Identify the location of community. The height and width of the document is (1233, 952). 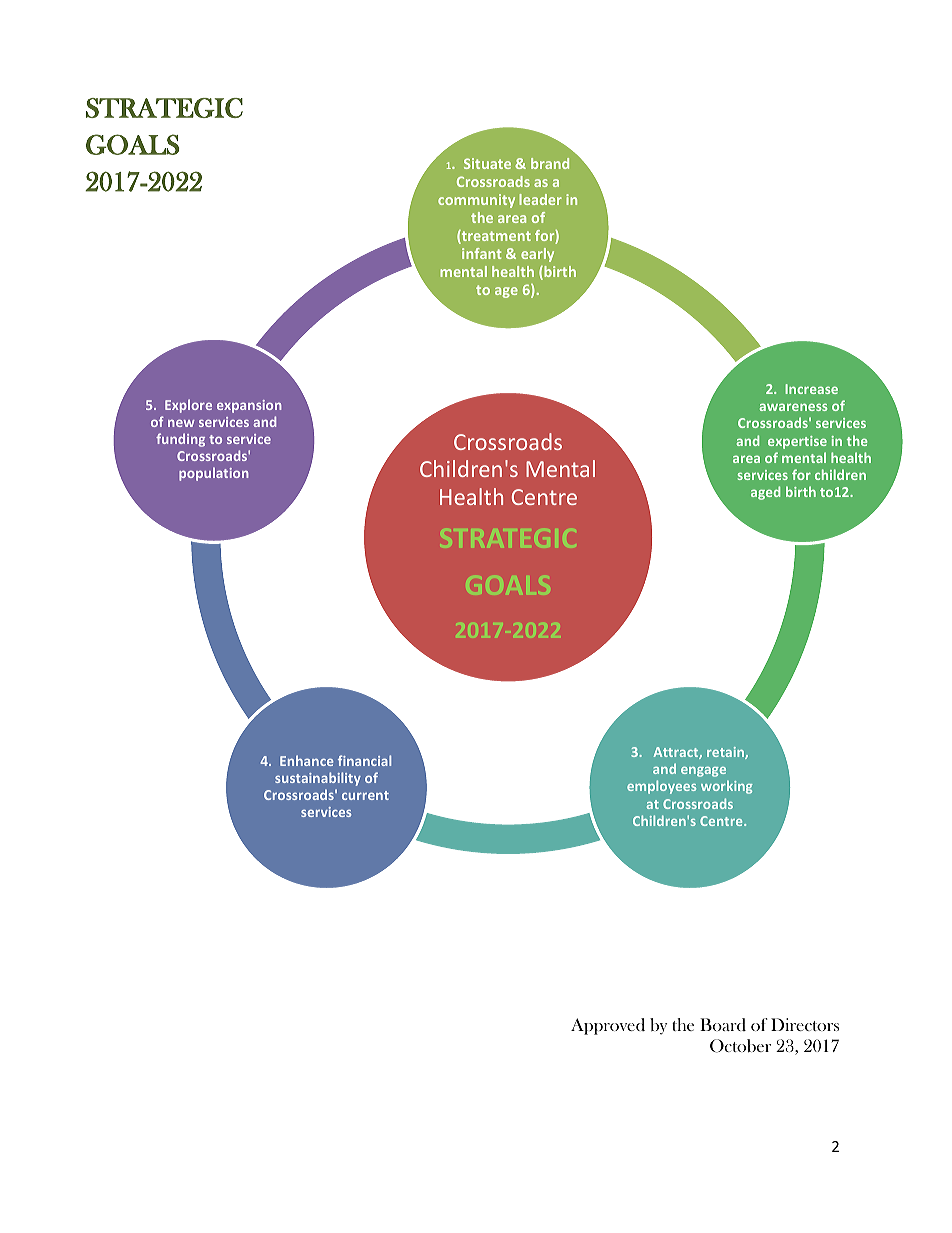
(476, 201).
